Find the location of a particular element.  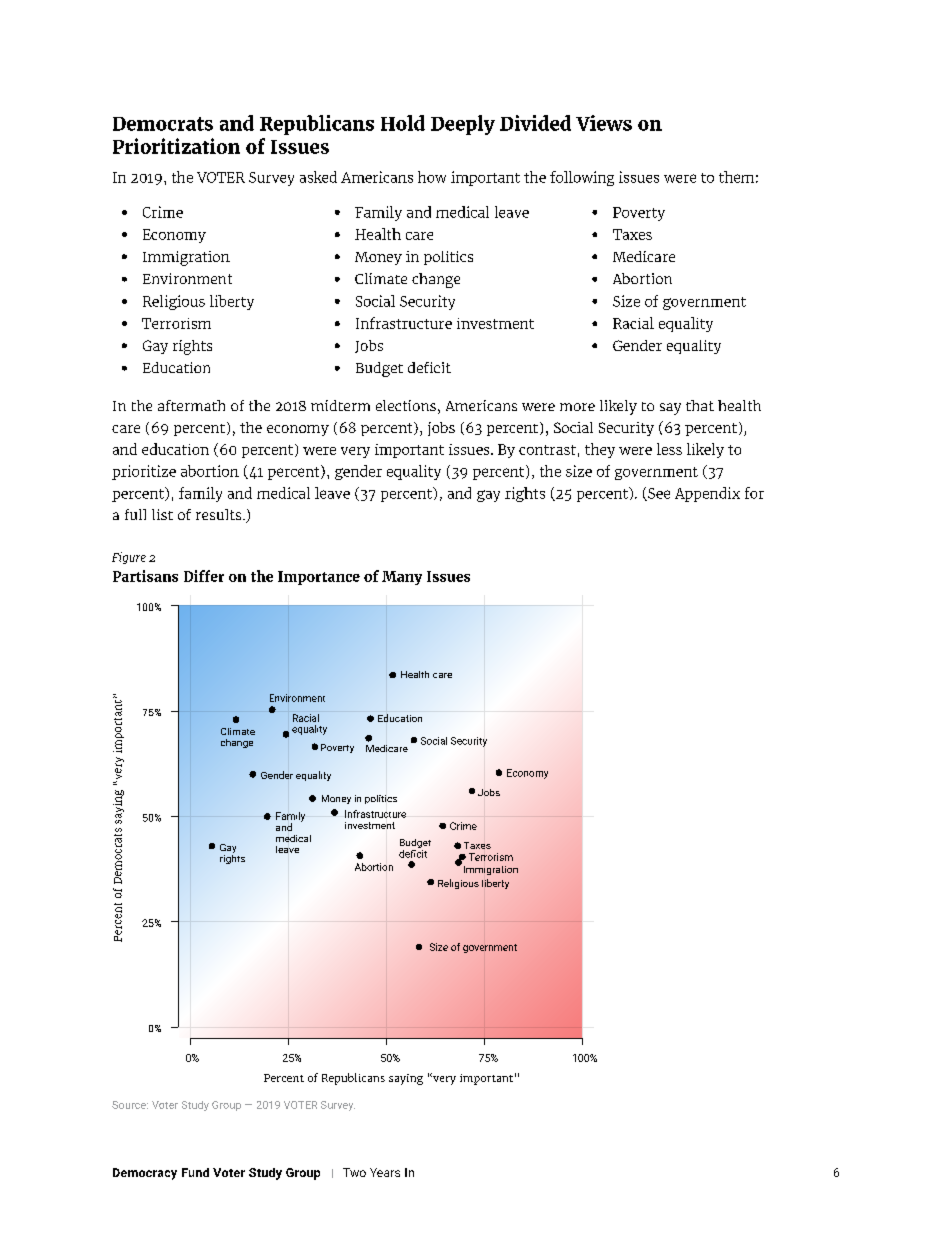

Prioritization is located at coordinates (176, 146).
